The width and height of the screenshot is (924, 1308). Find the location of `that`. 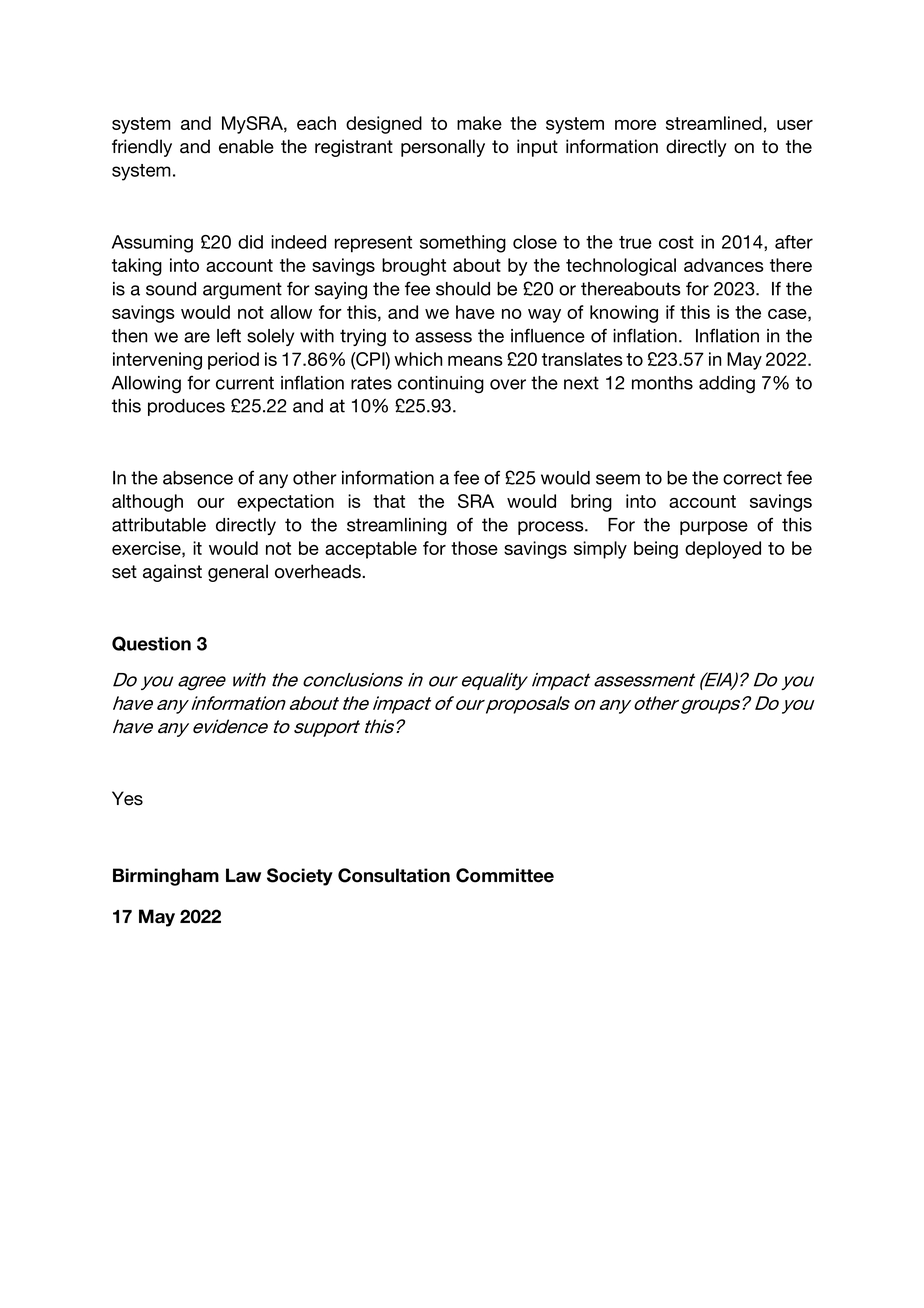

that is located at coordinates (389, 501).
